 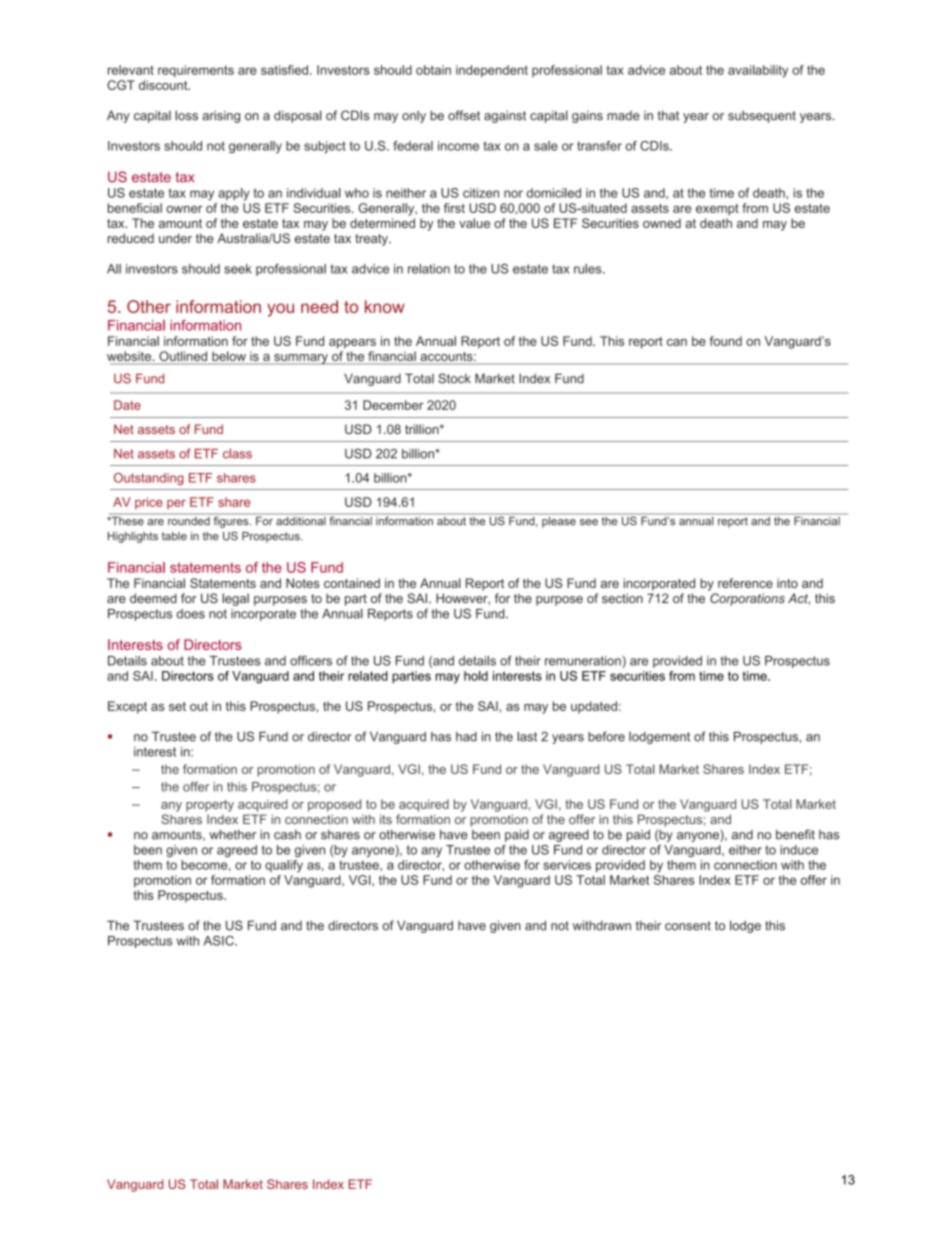 I want to click on class, so click(x=237, y=454).
